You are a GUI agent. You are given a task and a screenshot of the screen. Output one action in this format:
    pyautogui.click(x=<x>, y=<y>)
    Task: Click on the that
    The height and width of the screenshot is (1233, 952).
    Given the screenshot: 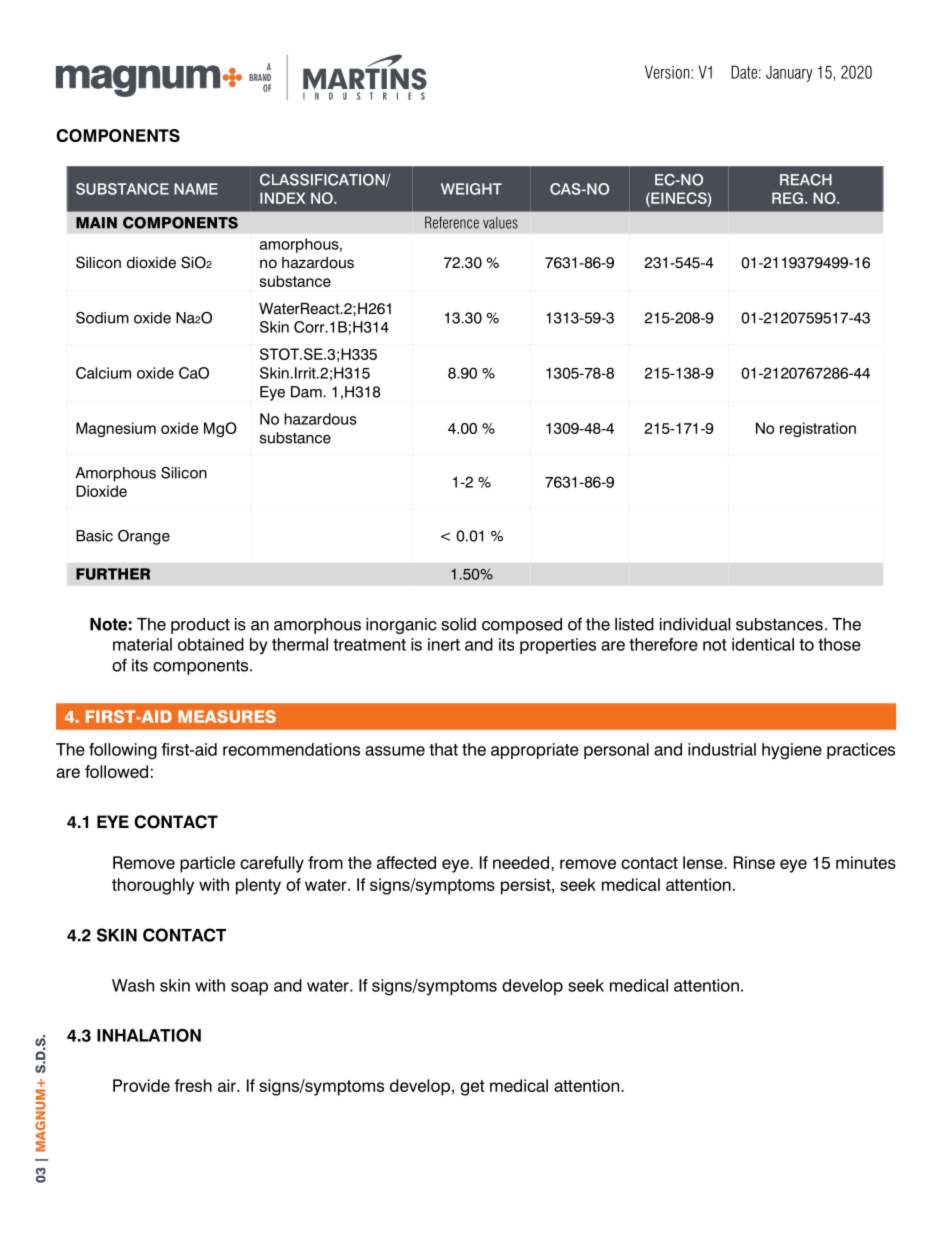 What is the action you would take?
    pyautogui.click(x=443, y=749)
